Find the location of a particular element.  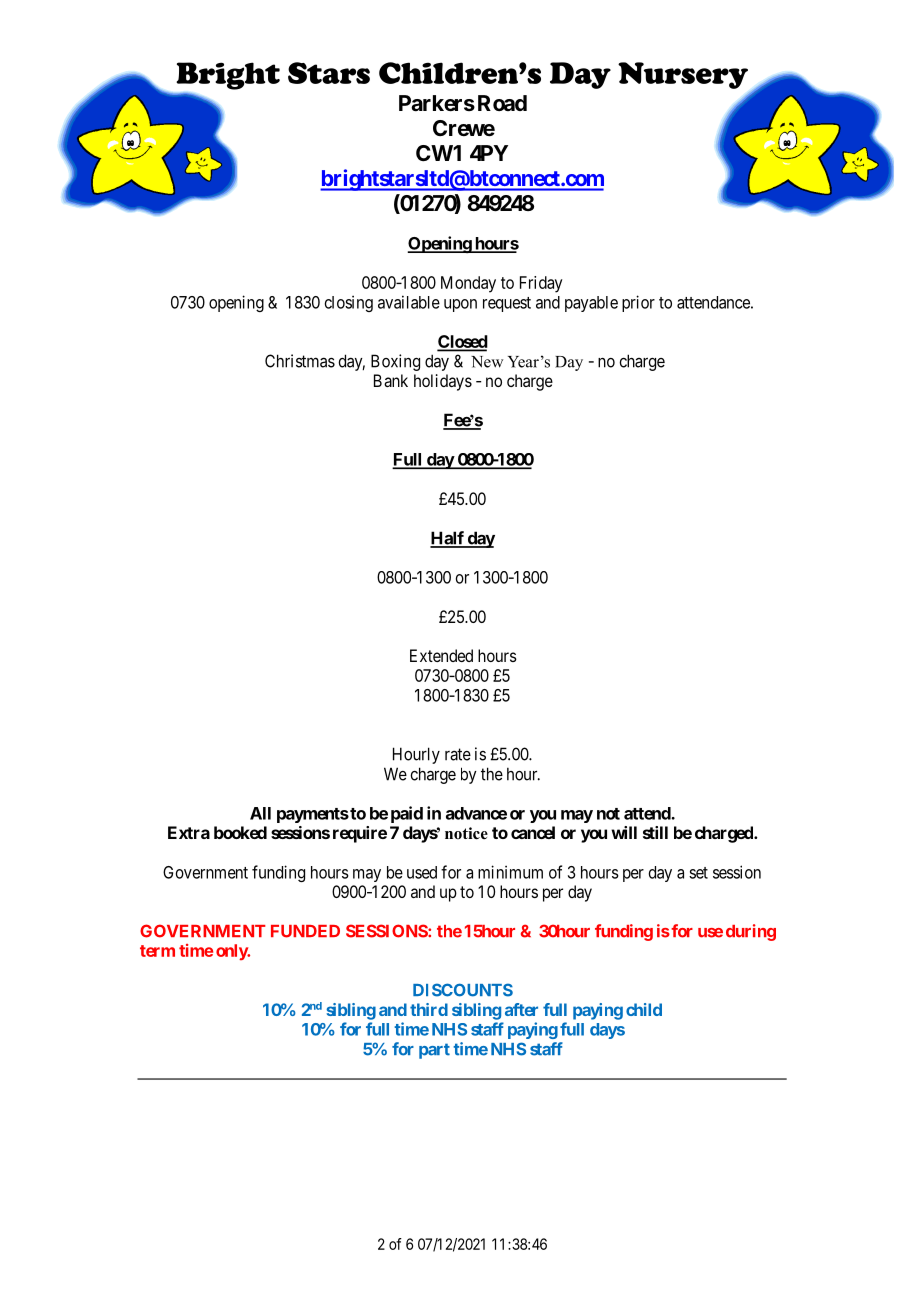

Extended is located at coordinates (441, 655).
